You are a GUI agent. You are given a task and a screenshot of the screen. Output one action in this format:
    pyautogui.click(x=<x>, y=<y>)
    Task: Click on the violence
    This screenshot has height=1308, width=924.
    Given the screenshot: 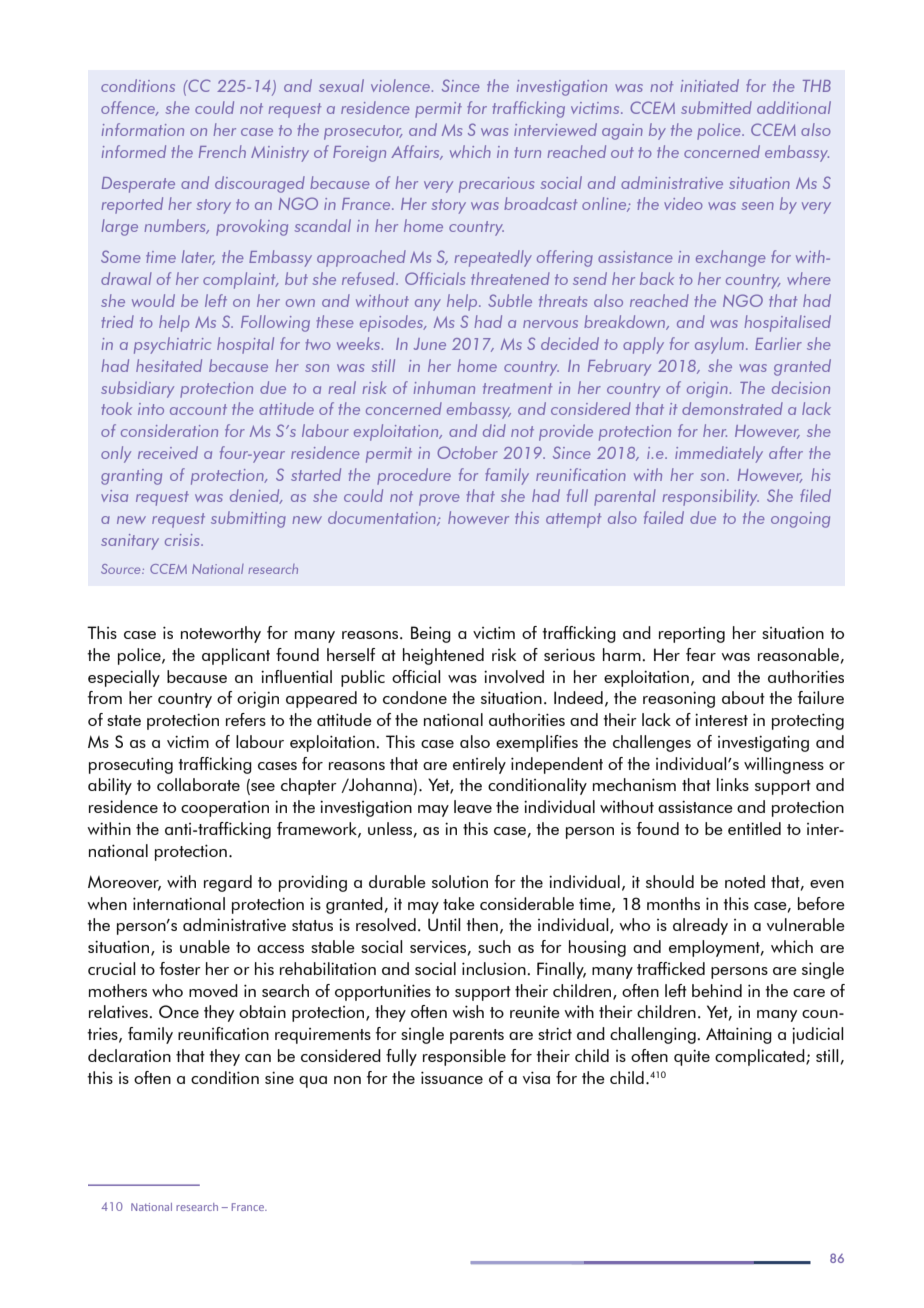 What is the action you would take?
    pyautogui.click(x=400, y=85)
